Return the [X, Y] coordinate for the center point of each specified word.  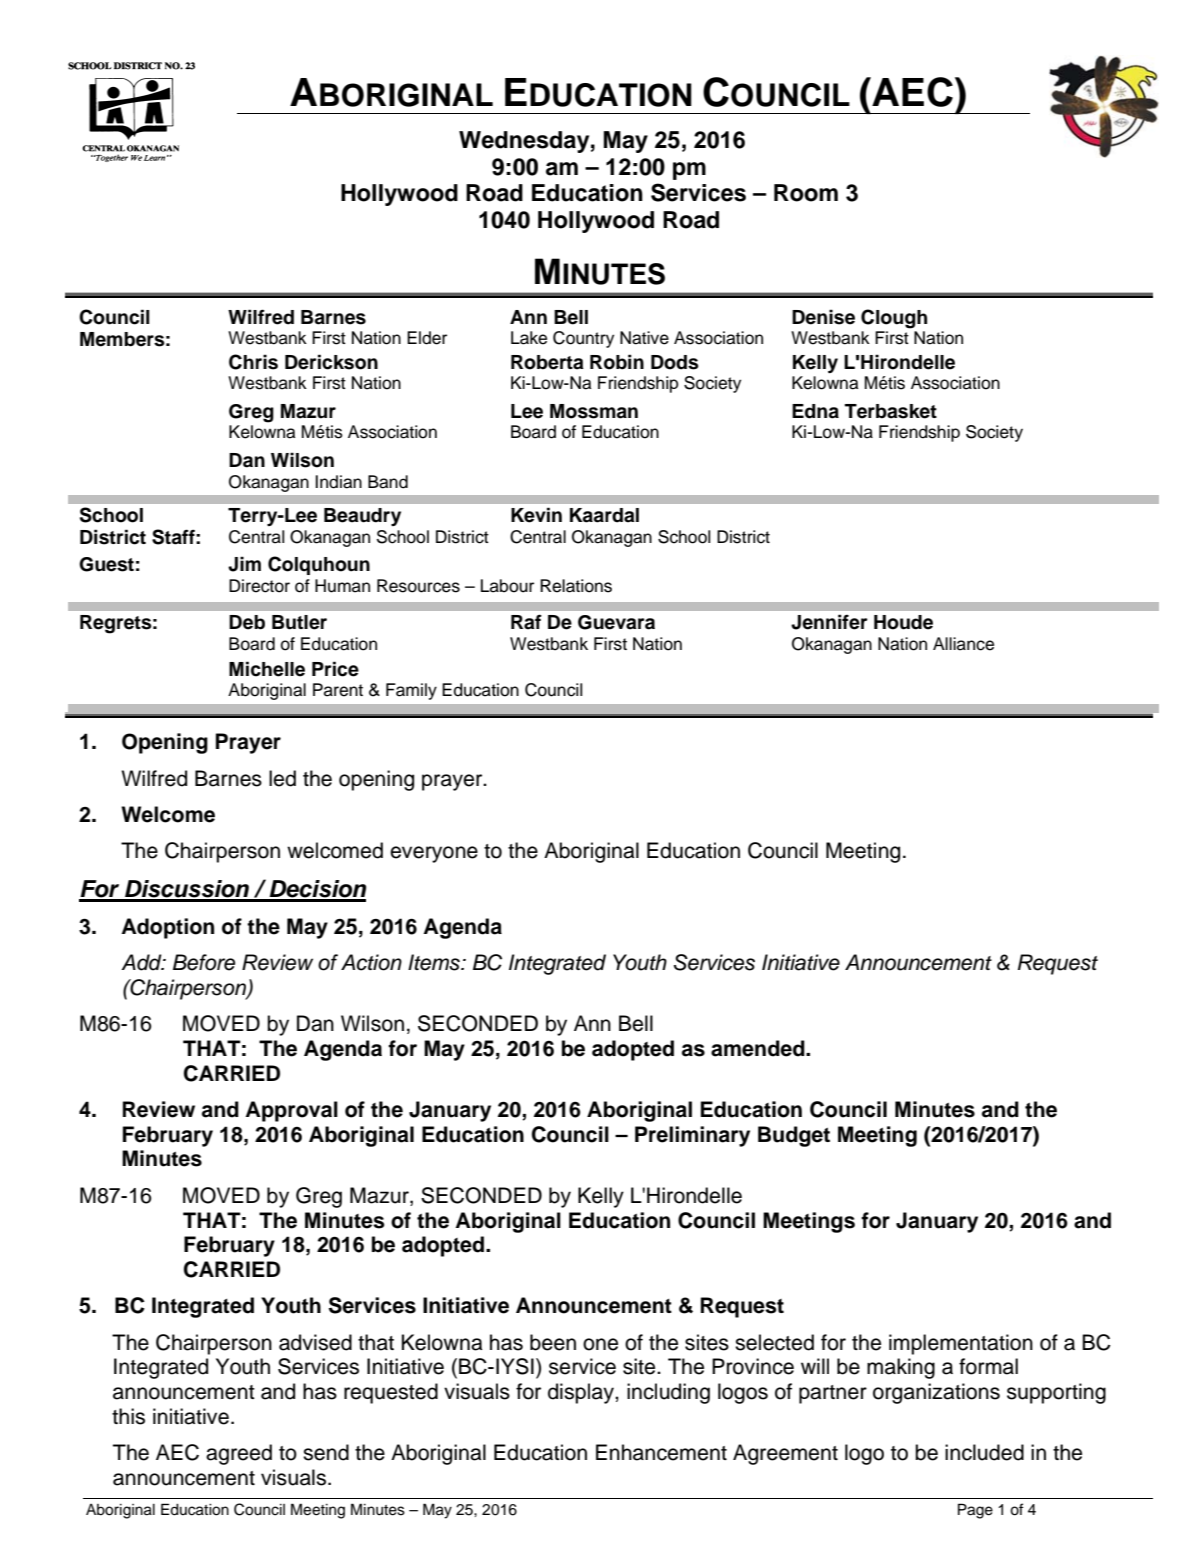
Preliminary [692, 1136]
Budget [794, 1136]
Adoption [167, 928]
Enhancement [661, 1452]
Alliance [963, 644]
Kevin [536, 515]
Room [806, 193]
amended [759, 1048]
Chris [253, 362]
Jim [244, 564]
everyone [434, 854]
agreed [239, 1454]
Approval [291, 1111]
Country [583, 339]
